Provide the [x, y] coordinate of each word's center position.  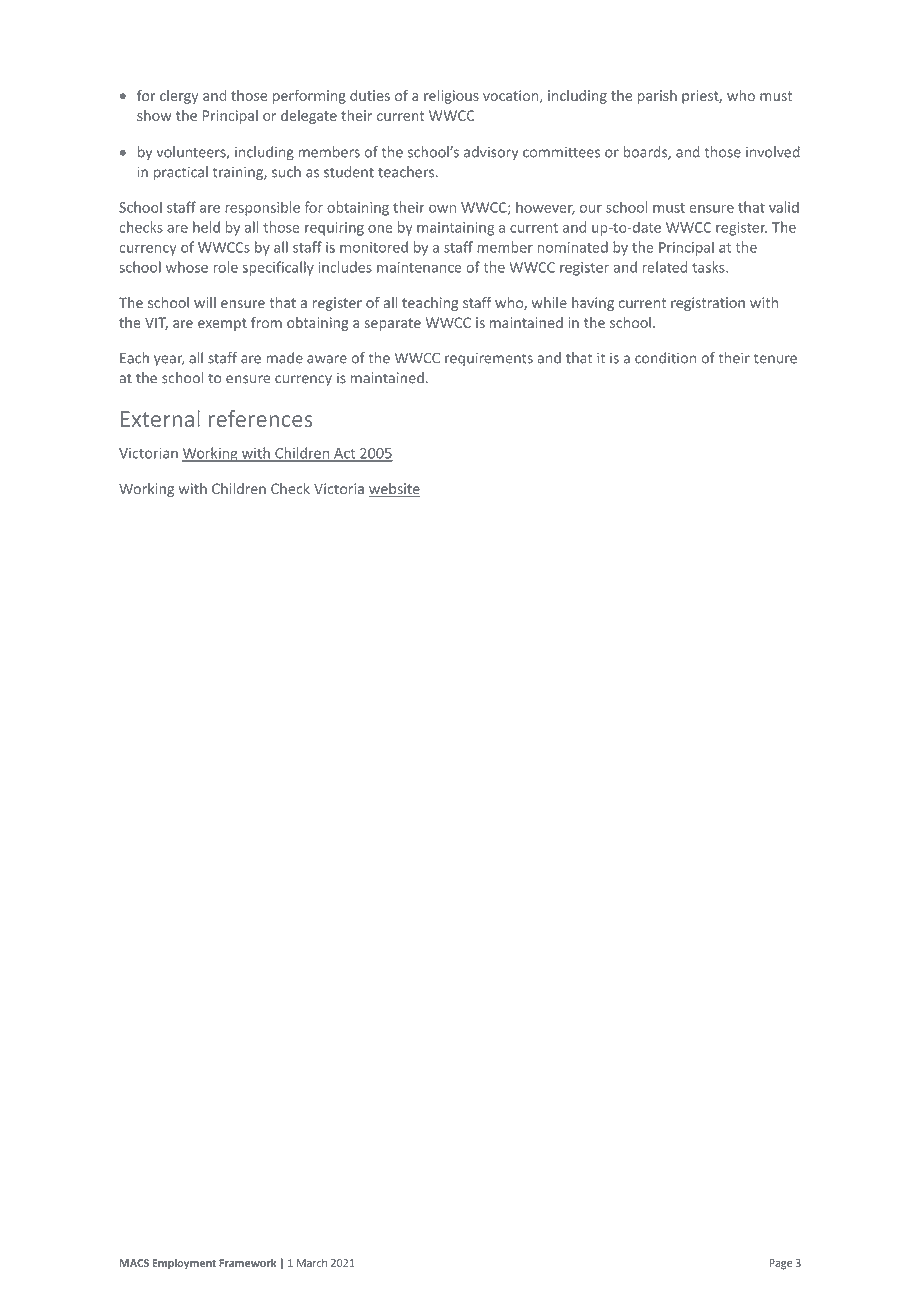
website [394, 490]
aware [327, 359]
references [260, 418]
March [312, 1262]
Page [780, 1264]
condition [665, 358]
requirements [489, 359]
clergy [179, 97]
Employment [184, 1264]
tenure [775, 358]
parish [657, 97]
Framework [247, 1262]
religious [451, 97]
